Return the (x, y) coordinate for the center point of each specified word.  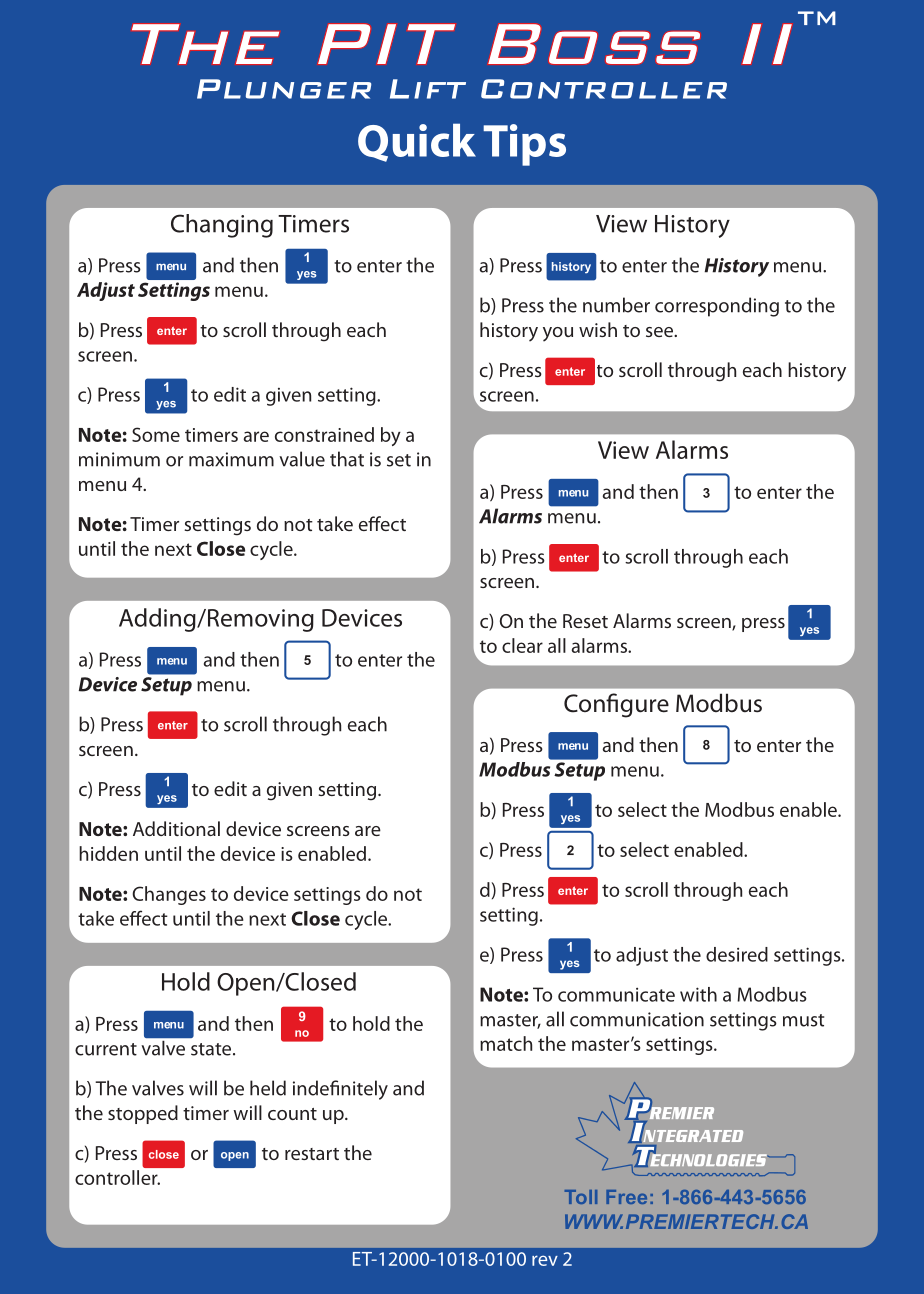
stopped (143, 1114)
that (347, 459)
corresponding (717, 307)
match (506, 1043)
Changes (169, 895)
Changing (222, 226)
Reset (585, 621)
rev (545, 1260)
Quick (417, 142)
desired (737, 954)
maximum (231, 459)
